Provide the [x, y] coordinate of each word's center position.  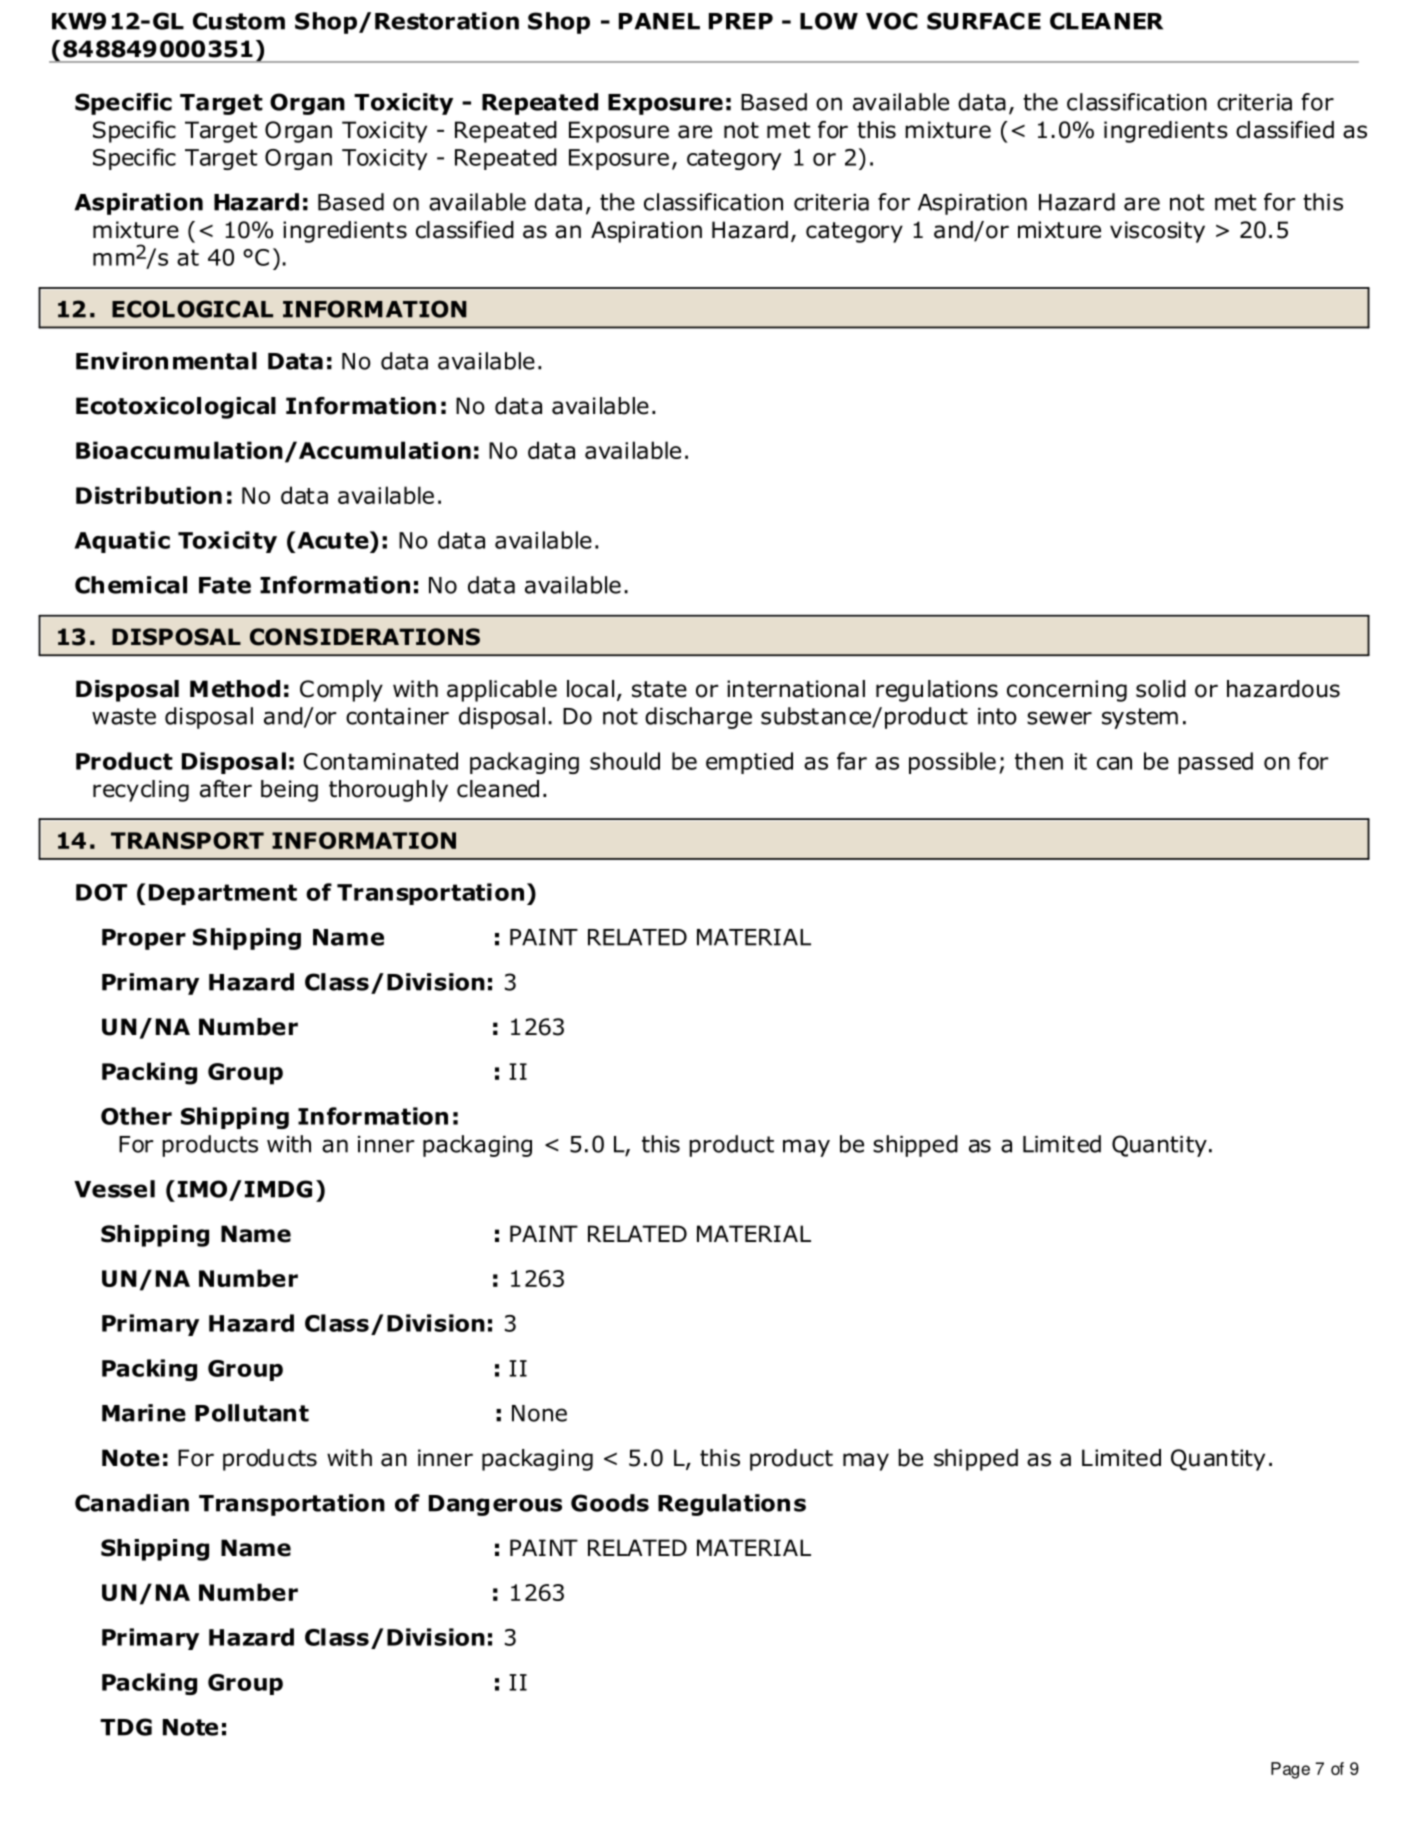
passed [1215, 763]
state [659, 689]
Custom [239, 21]
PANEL [659, 21]
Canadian [132, 1503]
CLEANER [1106, 21]
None [539, 1413]
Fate [225, 585]
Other [136, 1116]
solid [1161, 689]
